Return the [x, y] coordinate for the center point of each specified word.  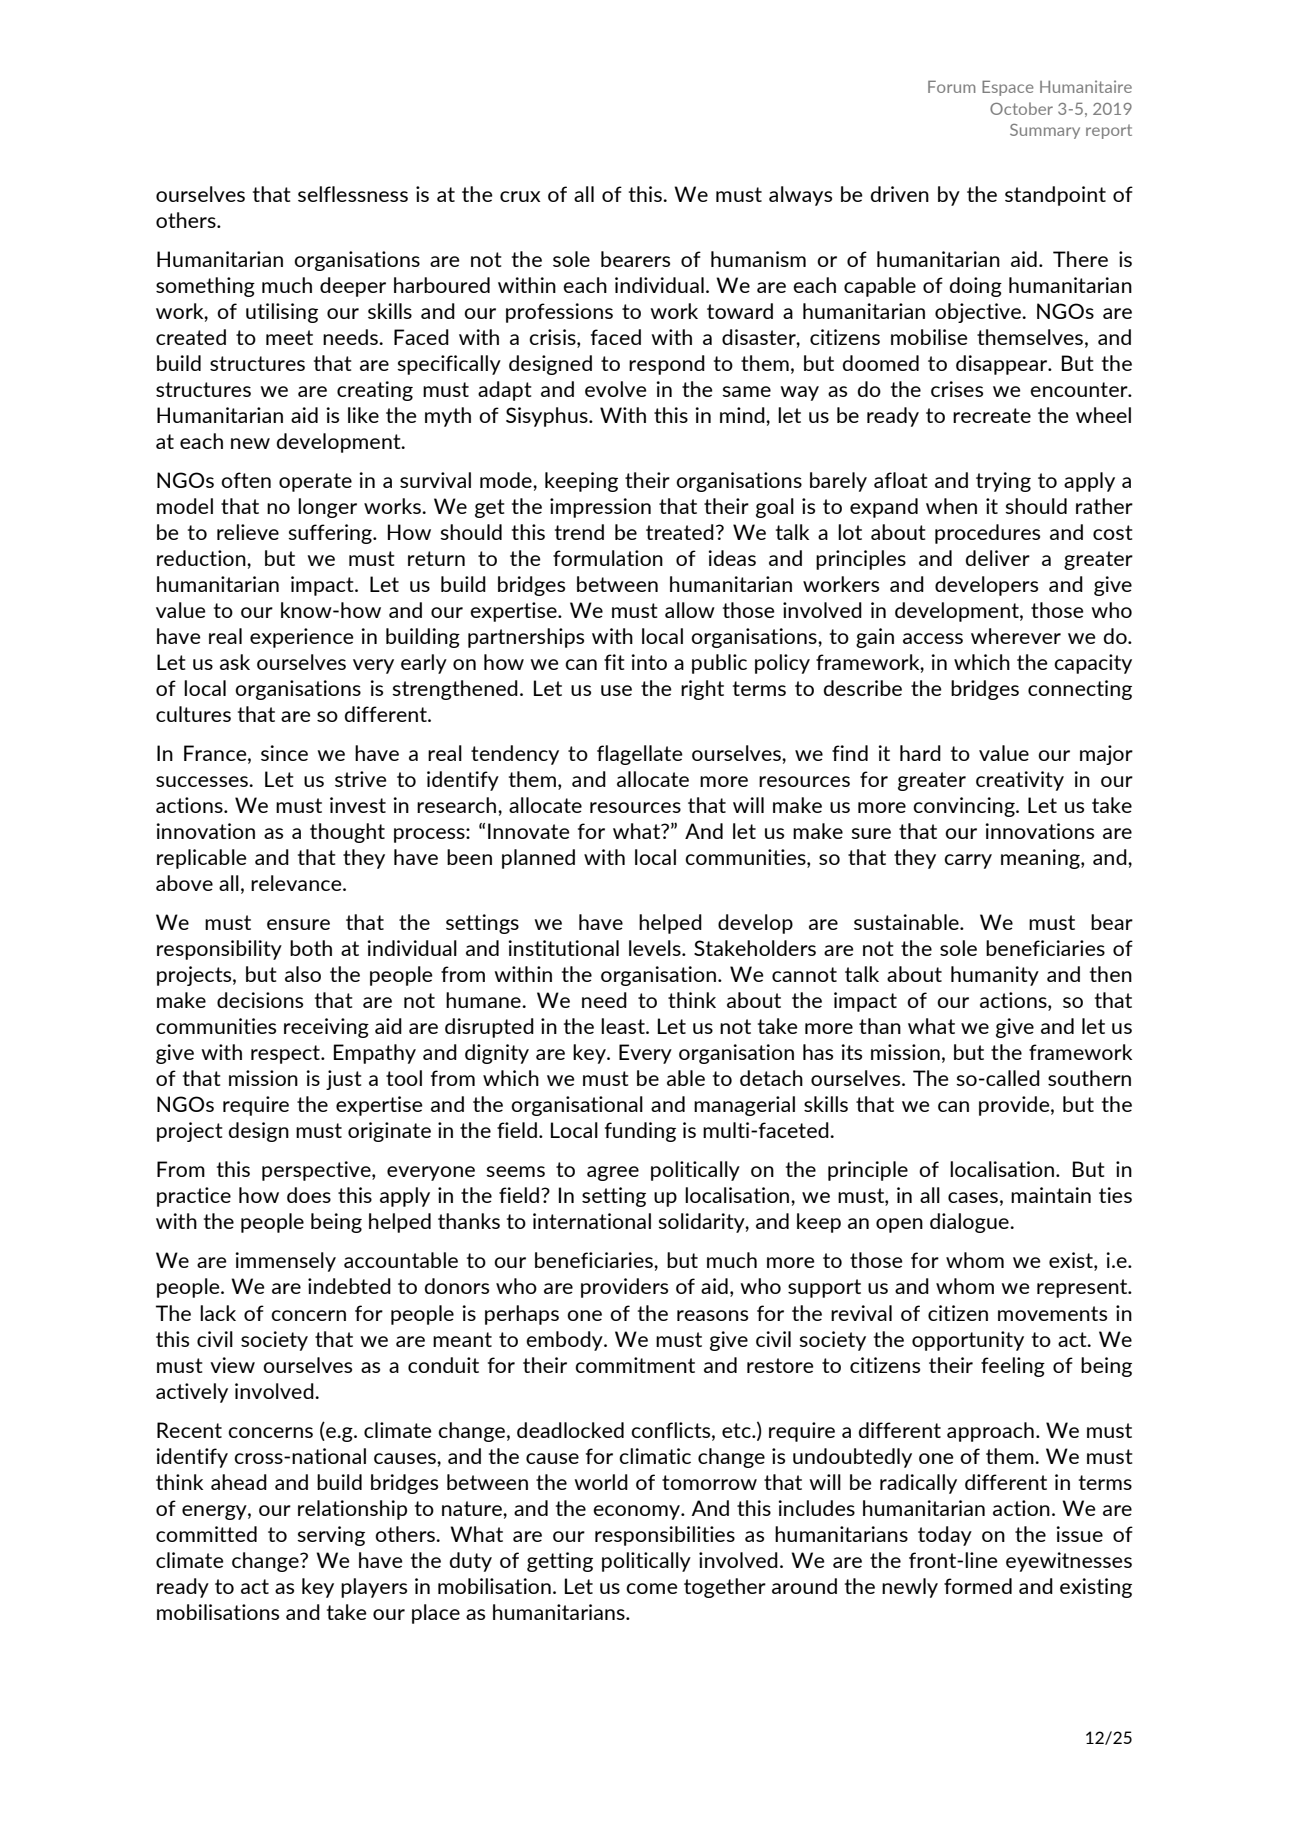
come [652, 1588]
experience [302, 638]
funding [640, 1132]
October [1021, 108]
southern [1089, 1078]
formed [978, 1586]
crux [520, 196]
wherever [1016, 636]
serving [331, 1536]
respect [287, 1054]
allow [690, 610]
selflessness [353, 194]
